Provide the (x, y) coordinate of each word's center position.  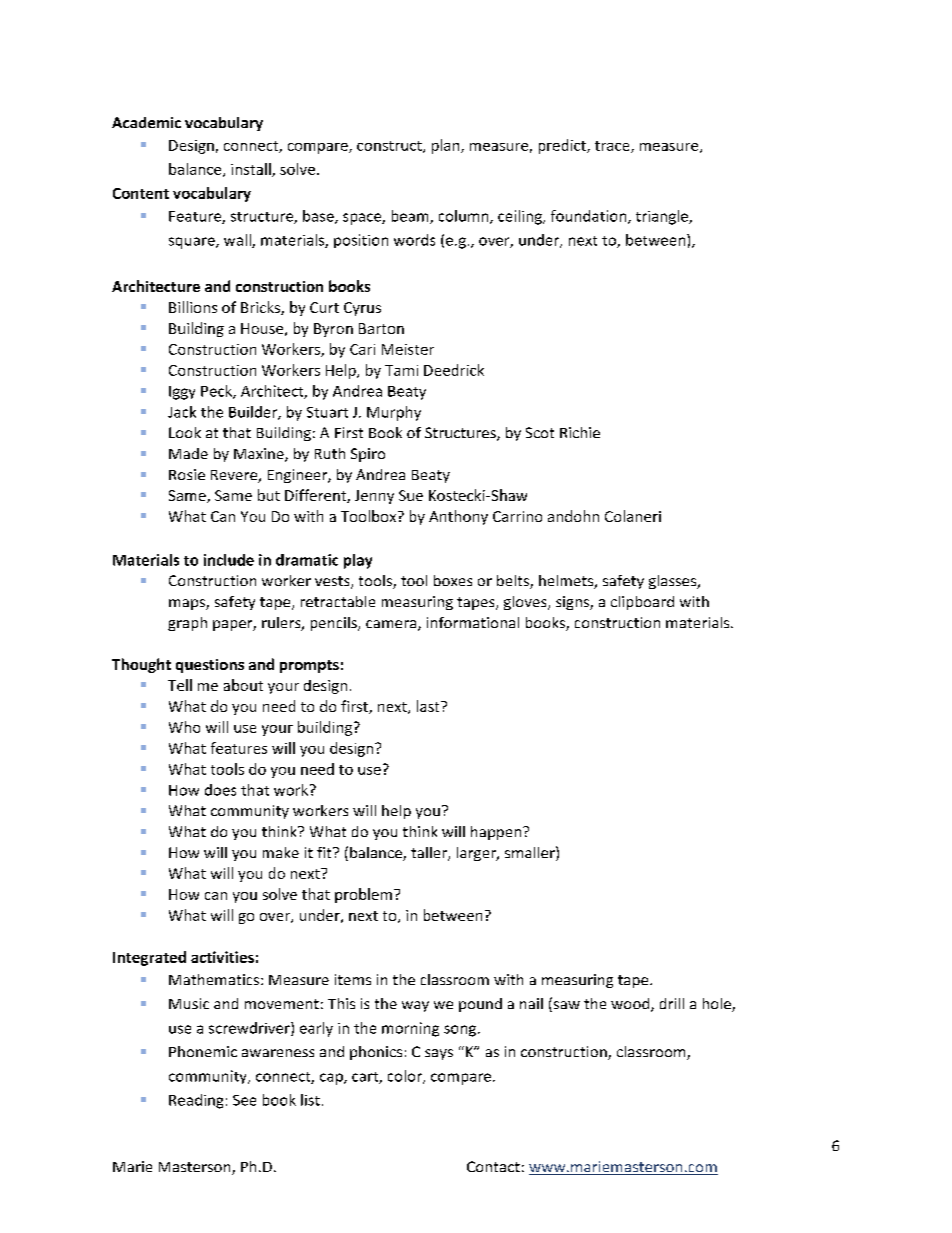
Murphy (394, 413)
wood (631, 1005)
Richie (580, 432)
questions (210, 666)
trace (613, 147)
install (252, 170)
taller (430, 854)
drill (672, 1003)
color (406, 1077)
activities (222, 957)
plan (447, 146)
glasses (674, 582)
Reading (196, 1101)
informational (473, 622)
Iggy (182, 393)
